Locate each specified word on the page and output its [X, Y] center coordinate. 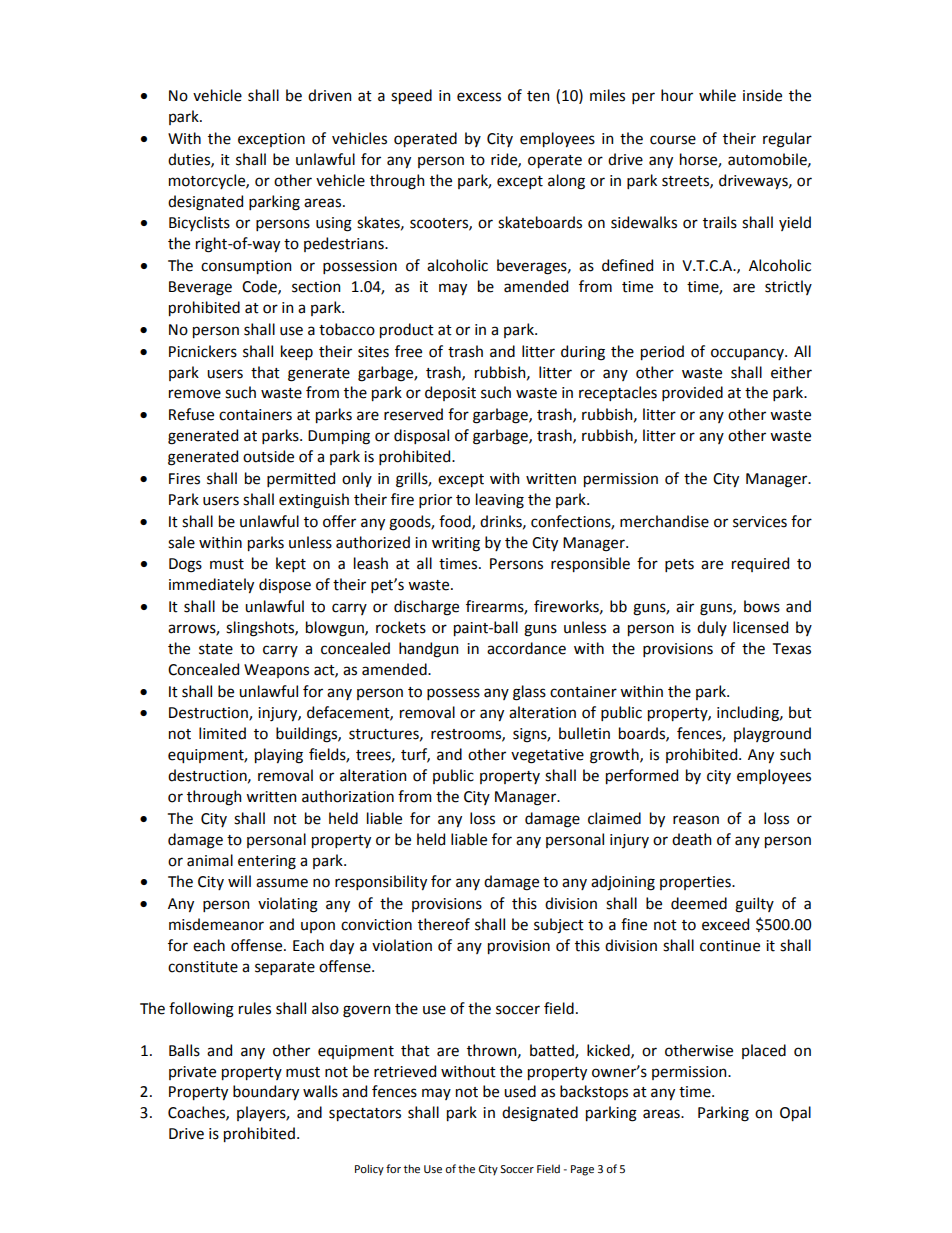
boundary [266, 1092]
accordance [526, 648]
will [239, 881]
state [216, 649]
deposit [450, 393]
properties [696, 883]
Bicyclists [199, 223]
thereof [444, 924]
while [717, 95]
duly [712, 628]
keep [297, 352]
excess [479, 97]
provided [692, 393]
